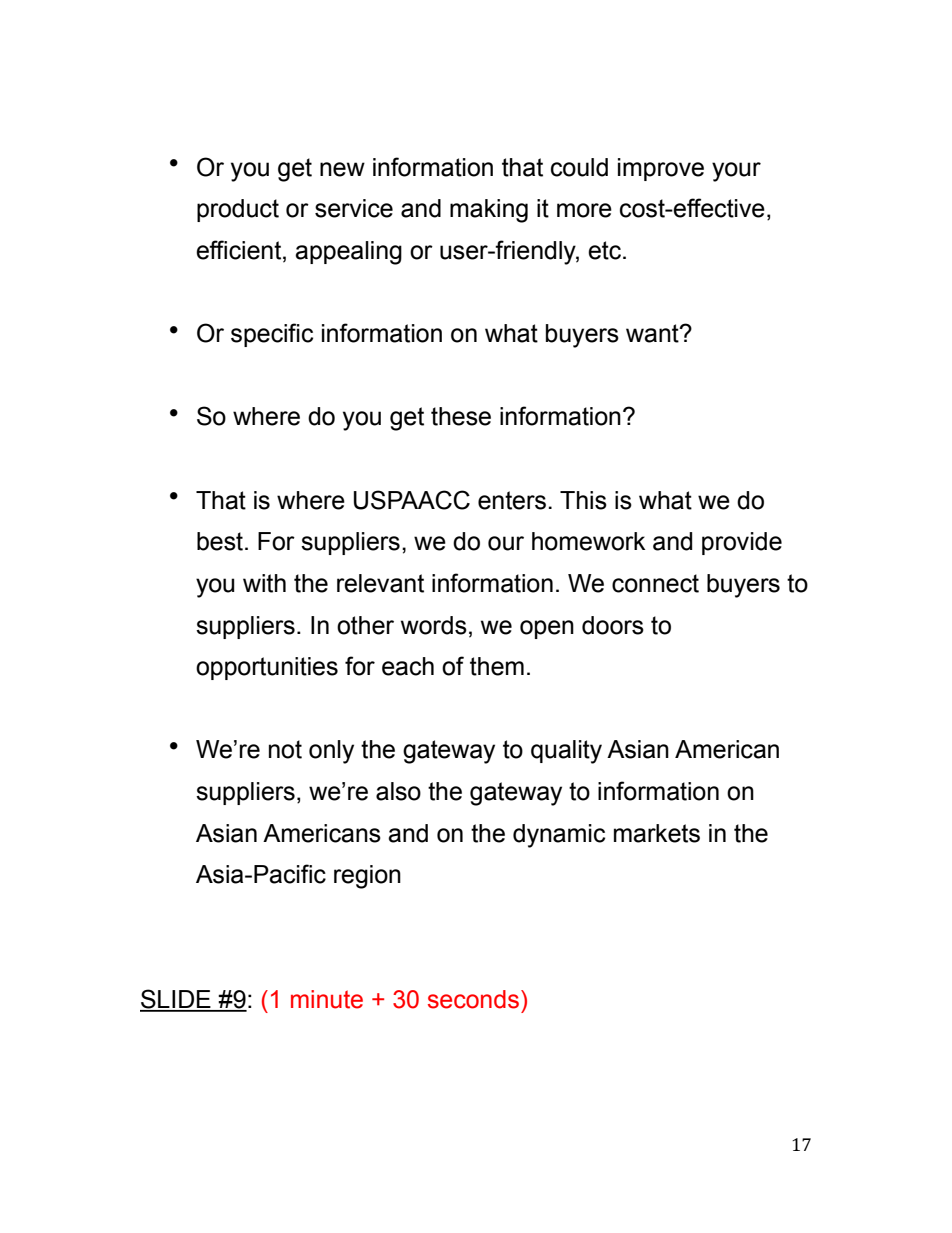  I want to click on improve, so click(661, 169).
